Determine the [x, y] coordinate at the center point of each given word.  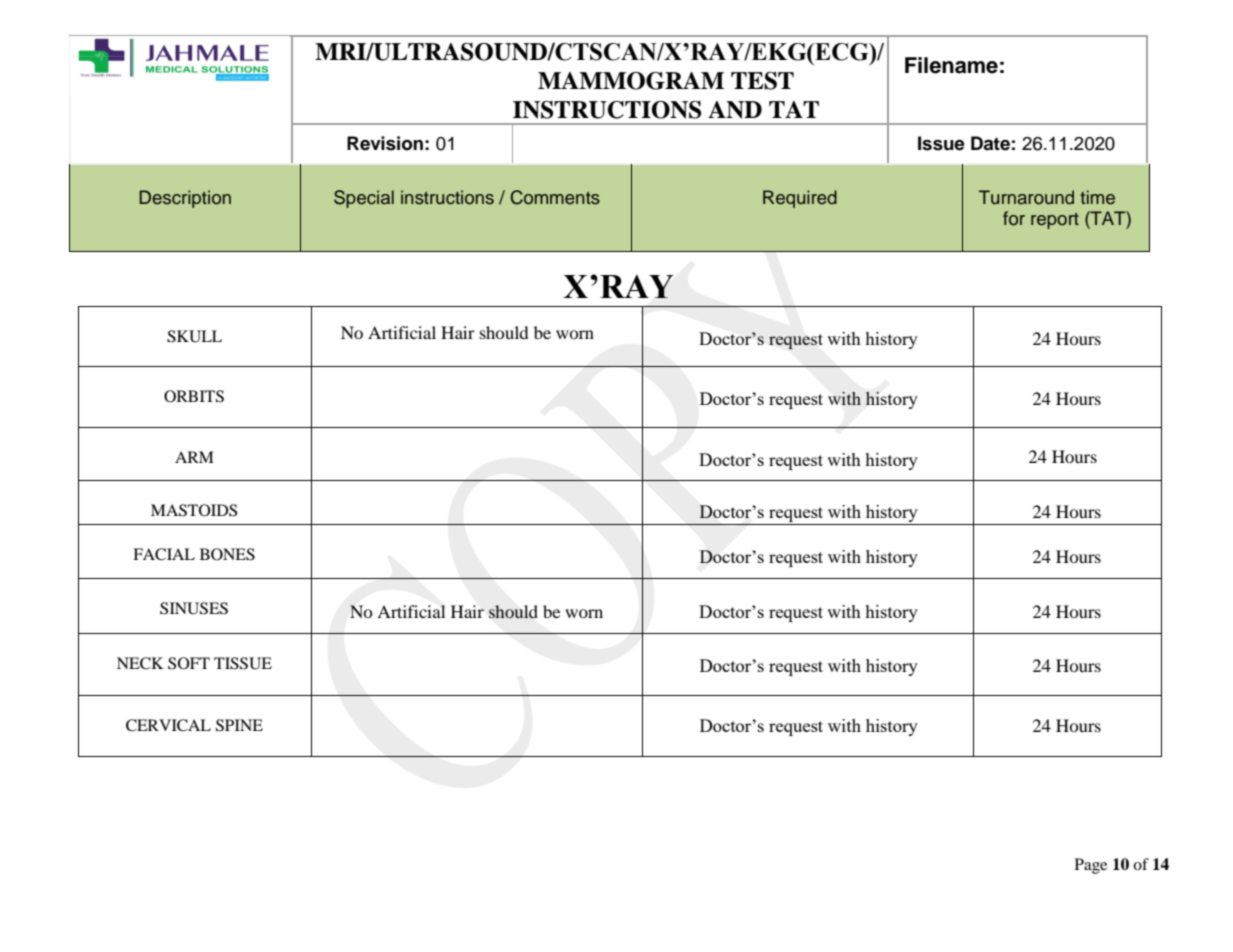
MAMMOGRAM [631, 81]
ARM [194, 457]
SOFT [189, 663]
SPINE [239, 725]
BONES [227, 554]
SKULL [194, 336]
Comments [555, 197]
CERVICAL [168, 725]
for [1014, 218]
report [1055, 221]
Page [1091, 866]
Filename [951, 65]
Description [185, 199]
